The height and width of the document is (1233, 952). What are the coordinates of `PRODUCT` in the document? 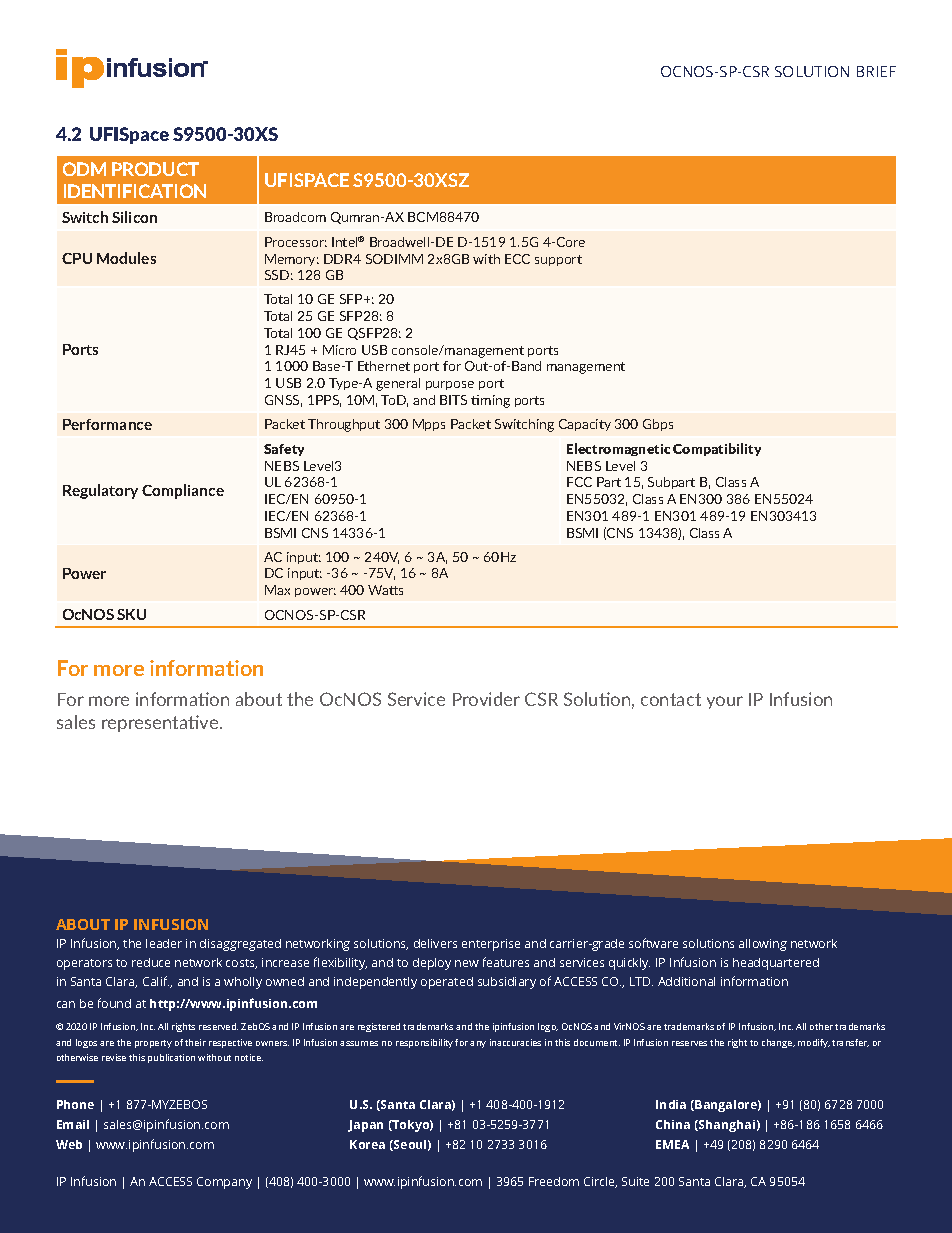 It's located at (155, 169).
